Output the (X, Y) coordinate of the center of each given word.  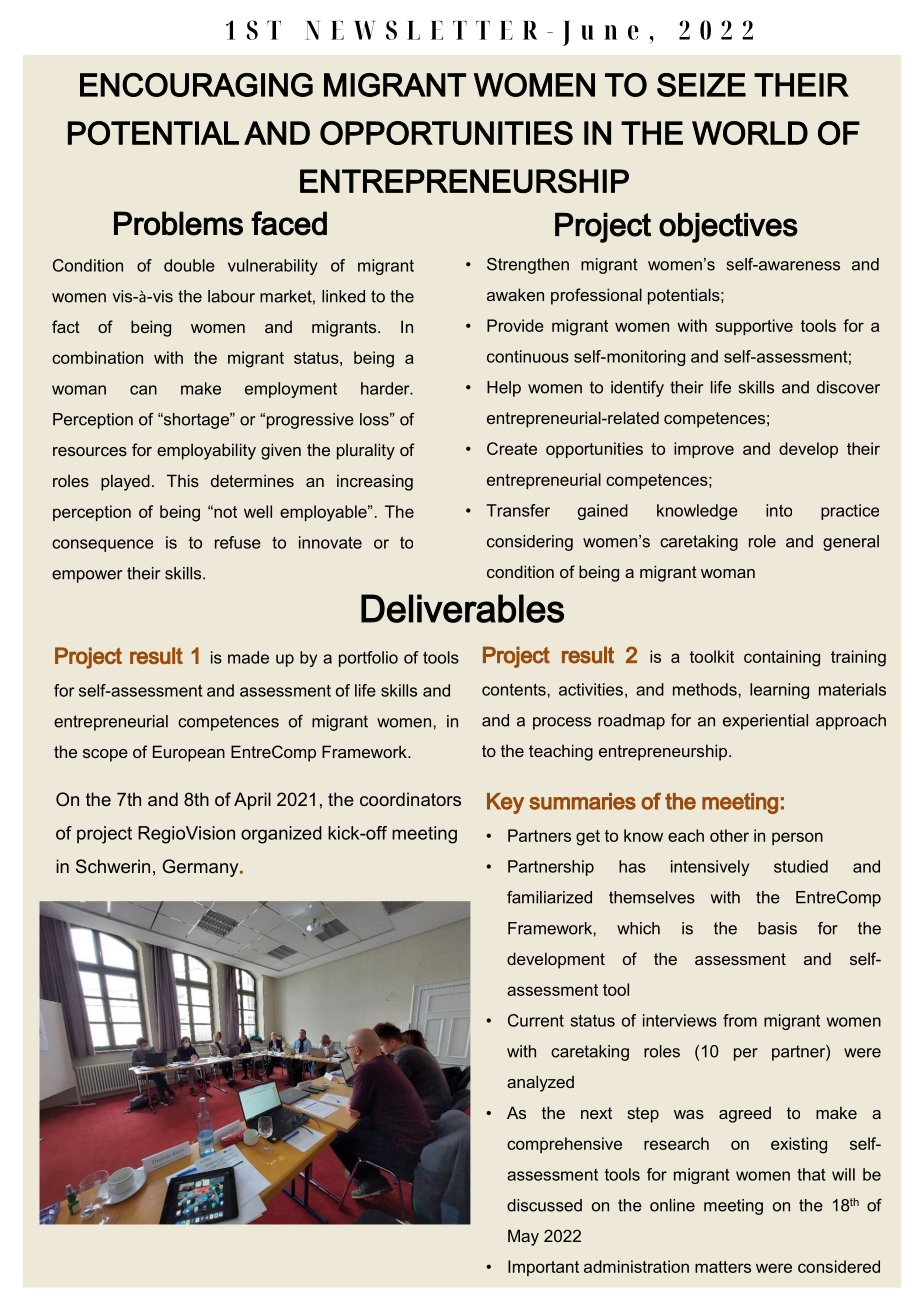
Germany (201, 868)
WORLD (750, 133)
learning (779, 691)
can (143, 390)
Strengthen (528, 266)
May (523, 1237)
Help (504, 389)
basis (777, 928)
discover (848, 387)
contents (515, 690)
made (248, 657)
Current (536, 1020)
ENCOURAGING (196, 85)
